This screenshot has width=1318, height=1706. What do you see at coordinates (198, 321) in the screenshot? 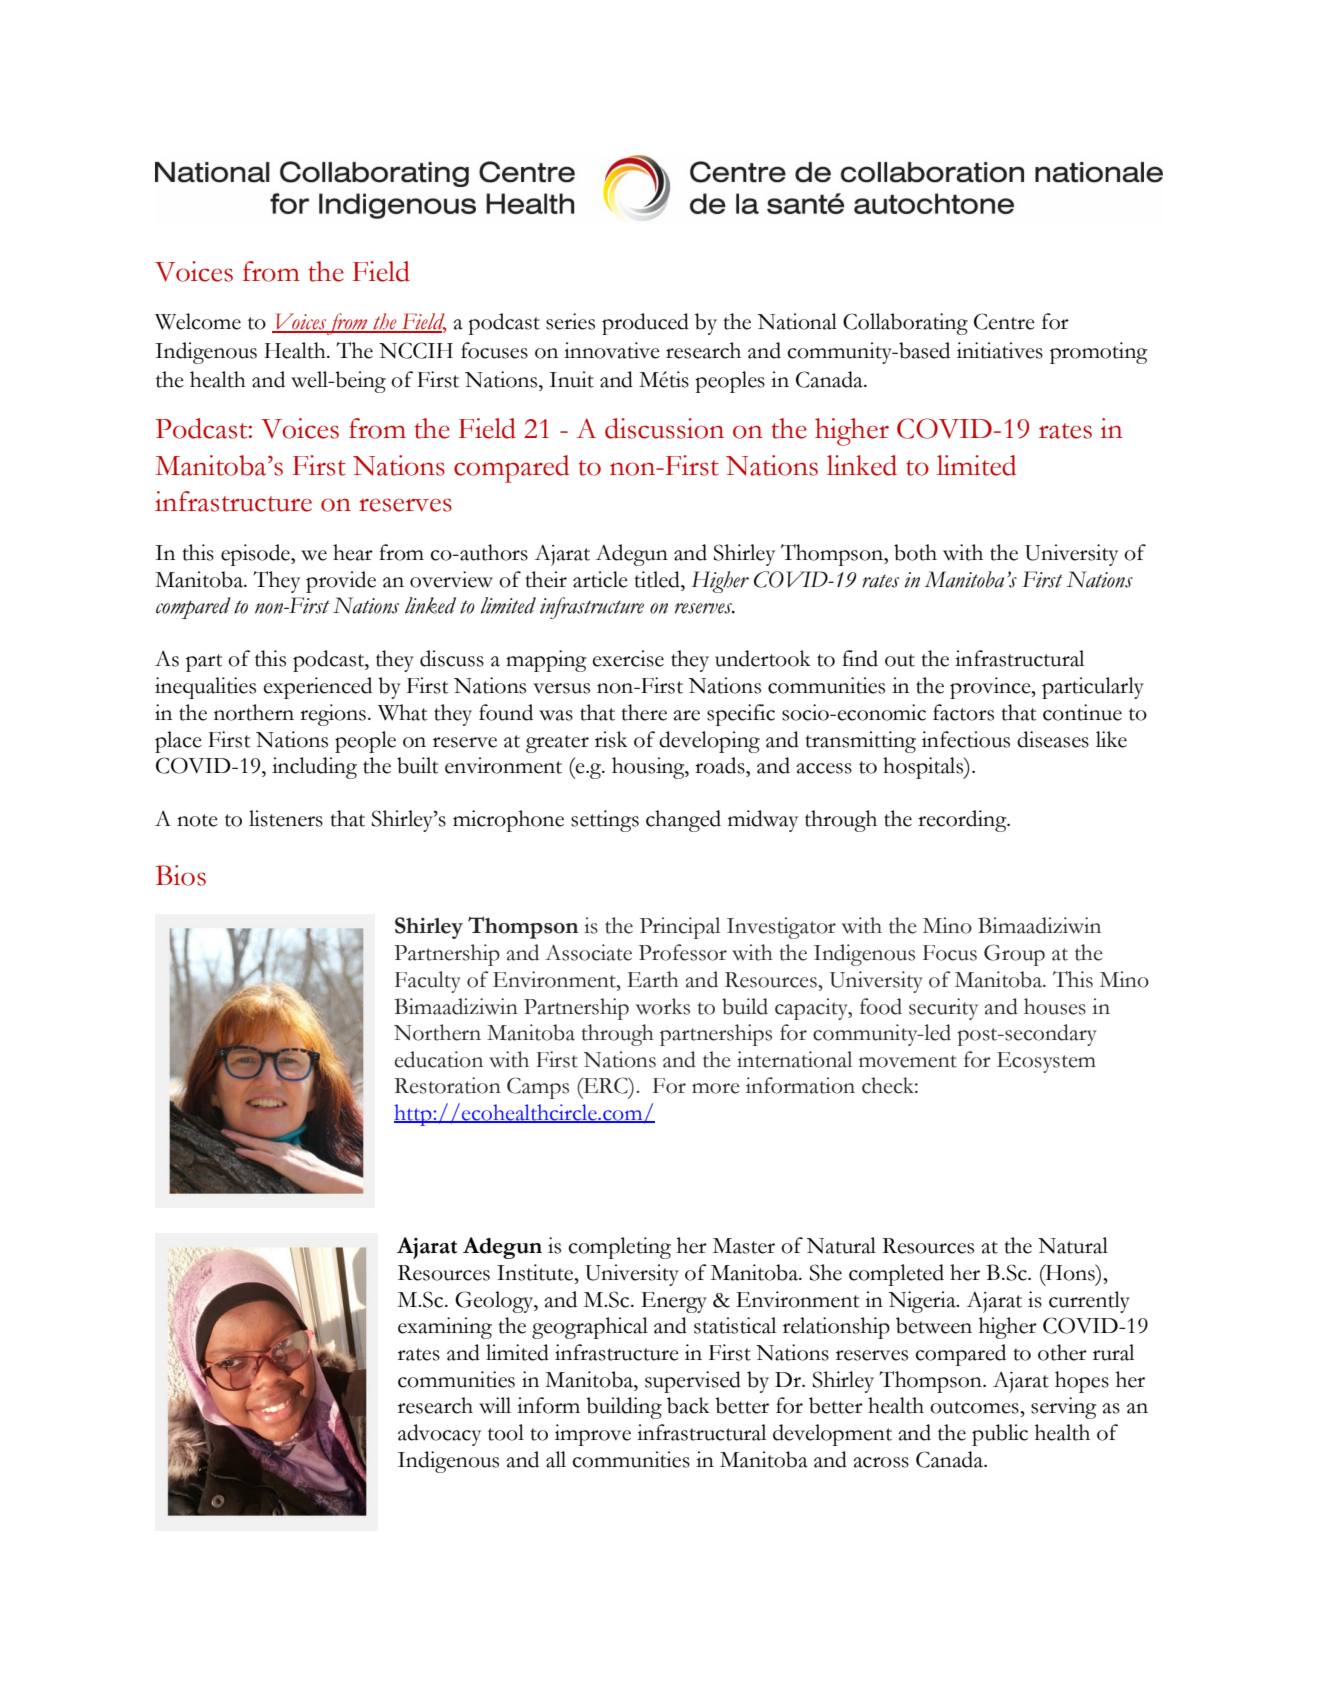
I see `Welcome` at bounding box center [198, 321].
